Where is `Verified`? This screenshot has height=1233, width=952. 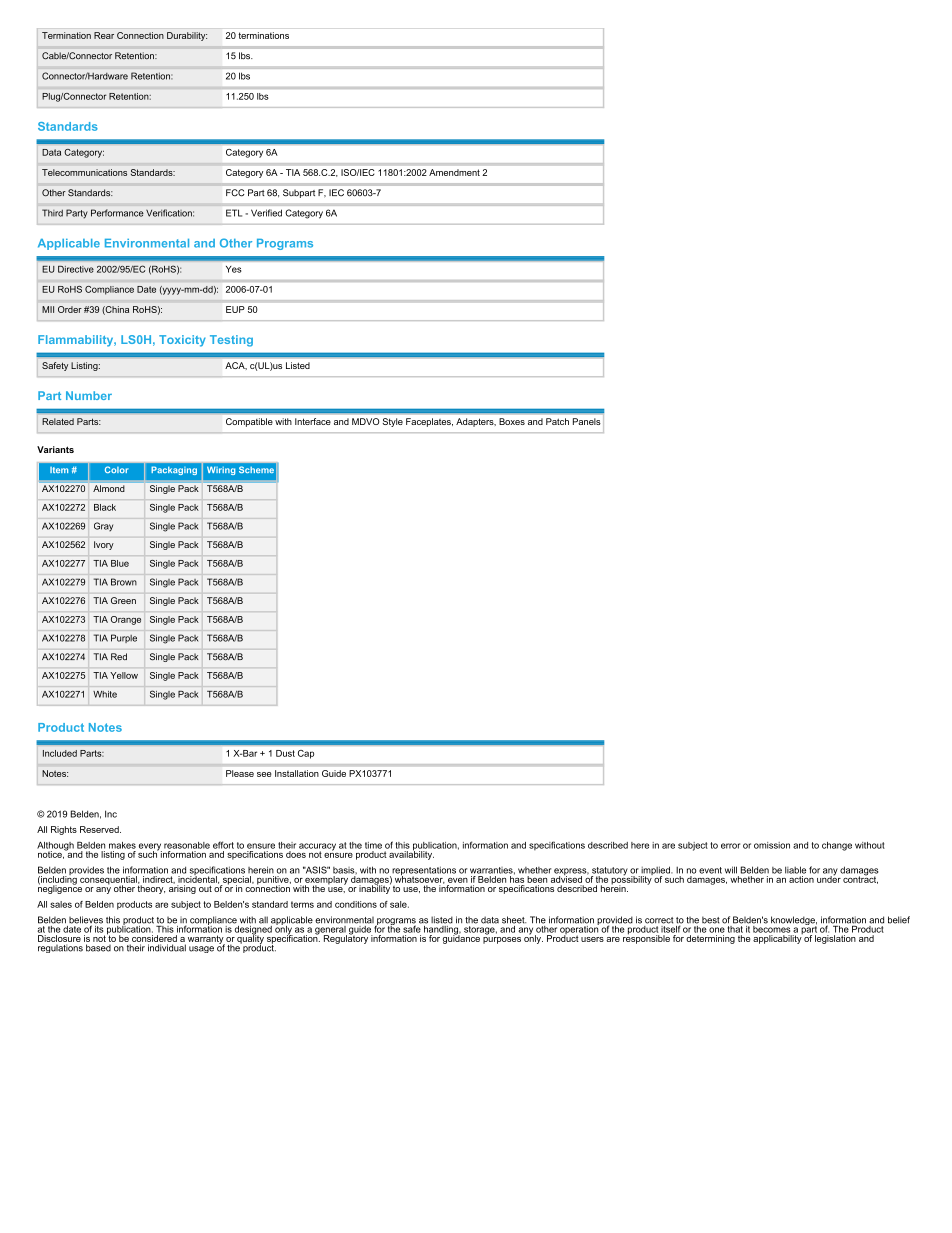 Verified is located at coordinates (266, 213).
